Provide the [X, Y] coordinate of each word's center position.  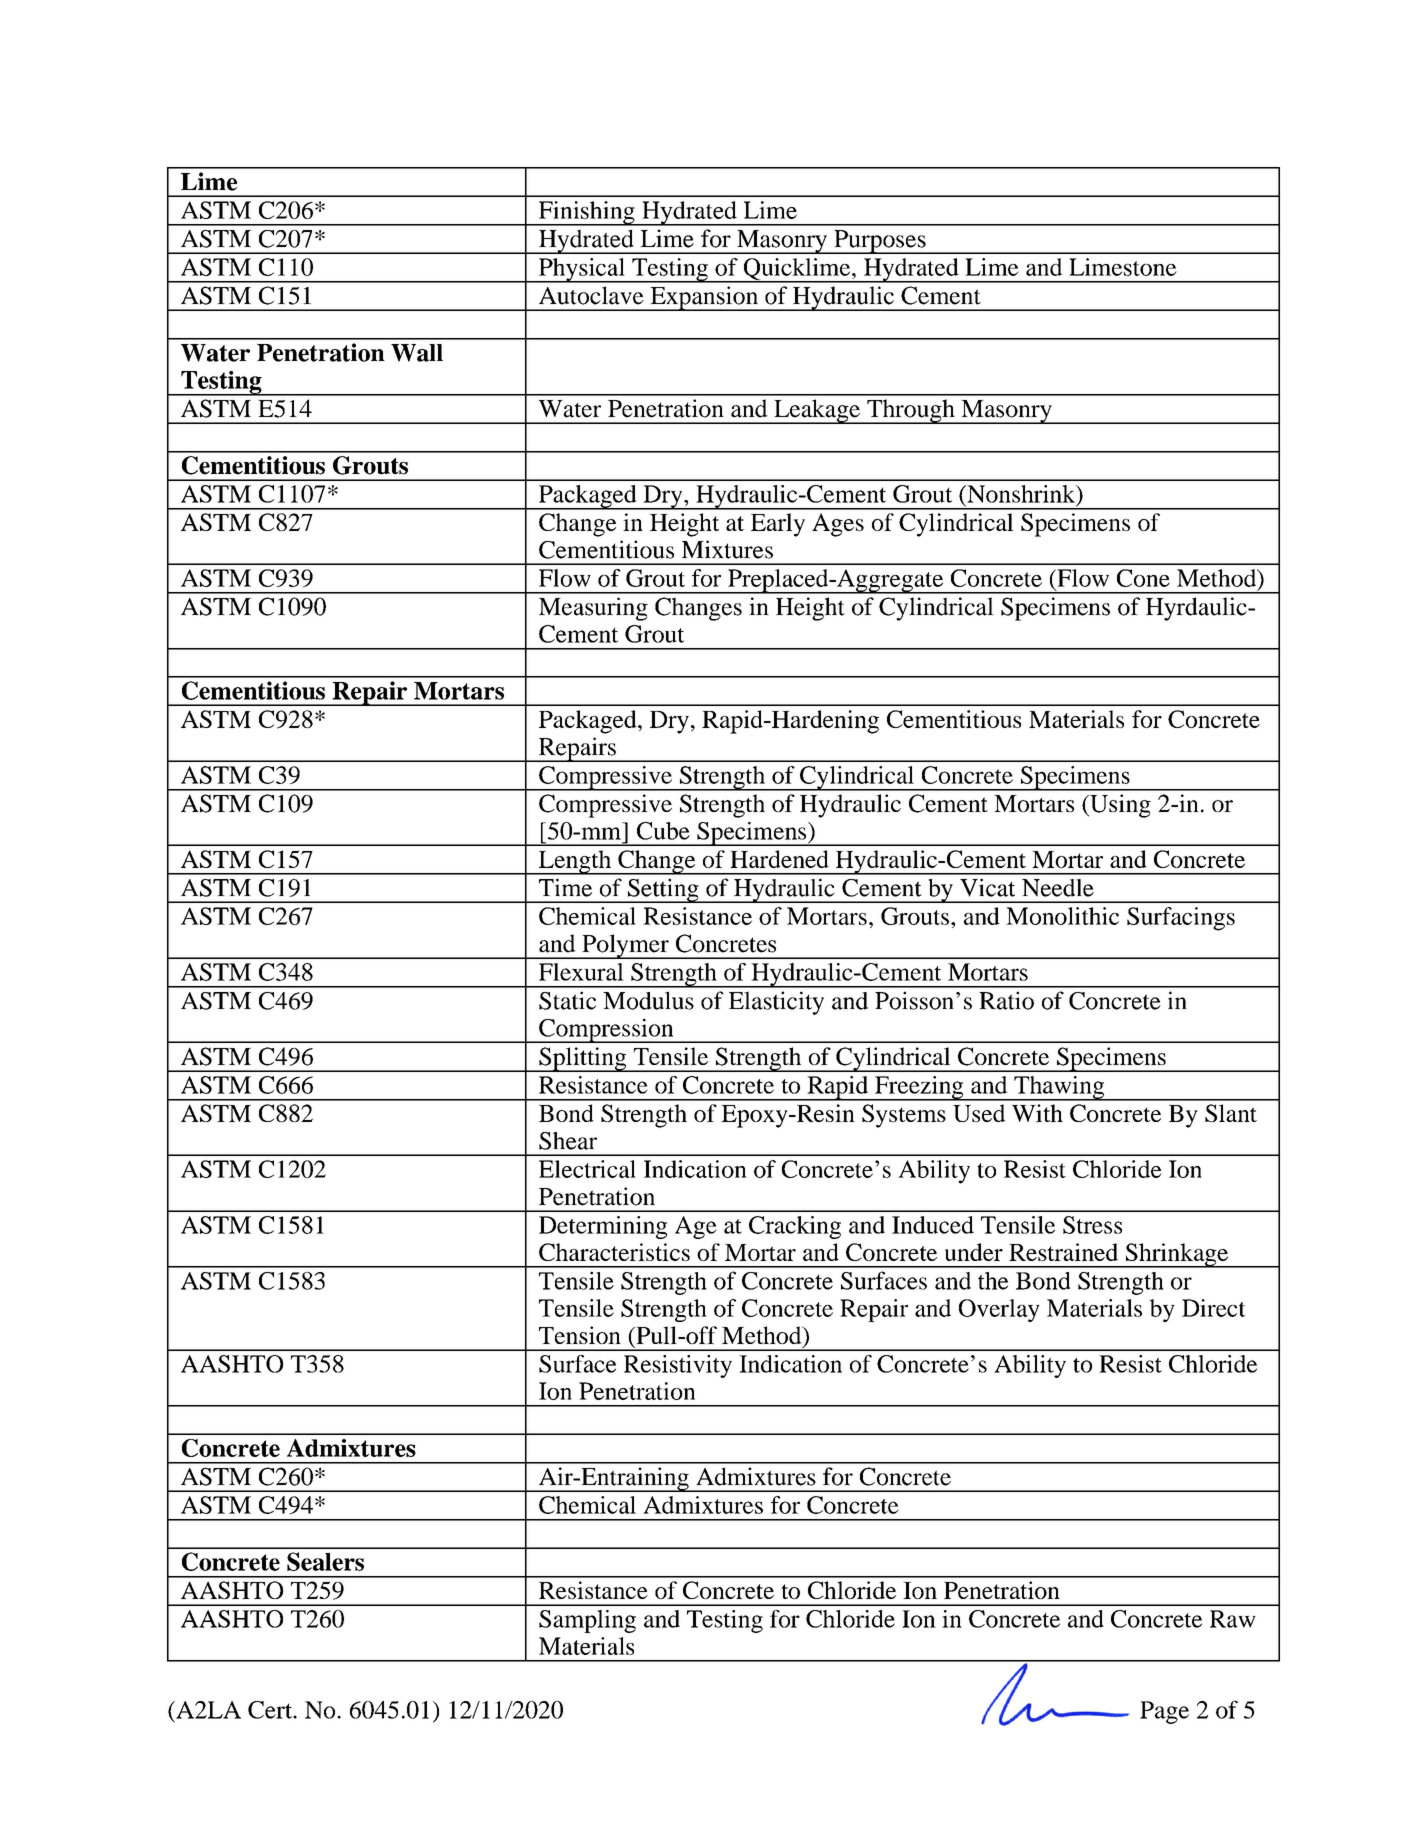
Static [567, 1000]
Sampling [587, 1621]
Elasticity [776, 1003]
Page [1164, 1712]
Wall [417, 353]
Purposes [880, 242]
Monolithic [1062, 916]
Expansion [704, 298]
